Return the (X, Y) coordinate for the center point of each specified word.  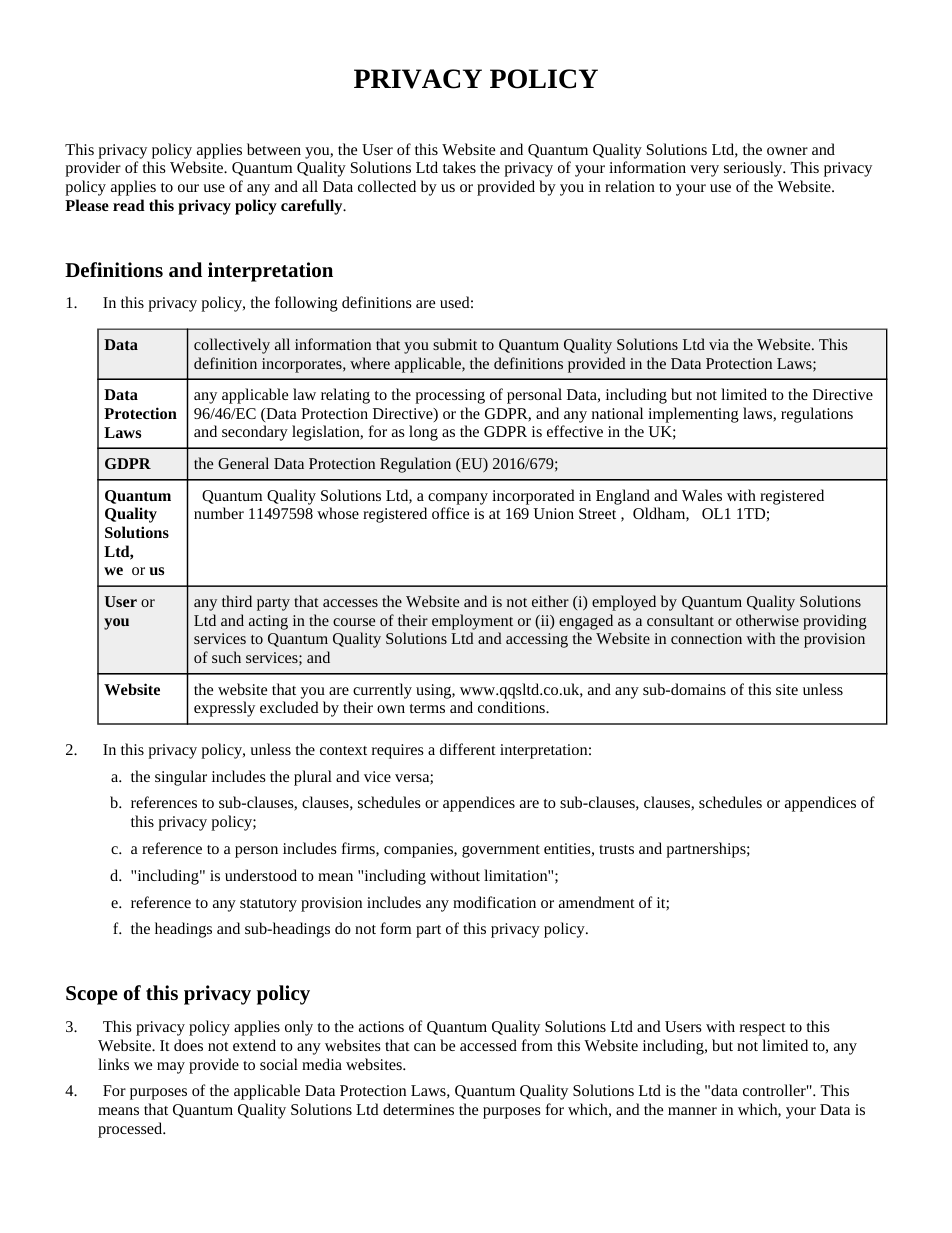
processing (450, 396)
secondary (255, 433)
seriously (754, 169)
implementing (693, 415)
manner (692, 1111)
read (129, 205)
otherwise (767, 620)
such (226, 657)
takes (459, 167)
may (171, 1068)
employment (472, 622)
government (501, 851)
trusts (616, 849)
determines (418, 1109)
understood (261, 875)
